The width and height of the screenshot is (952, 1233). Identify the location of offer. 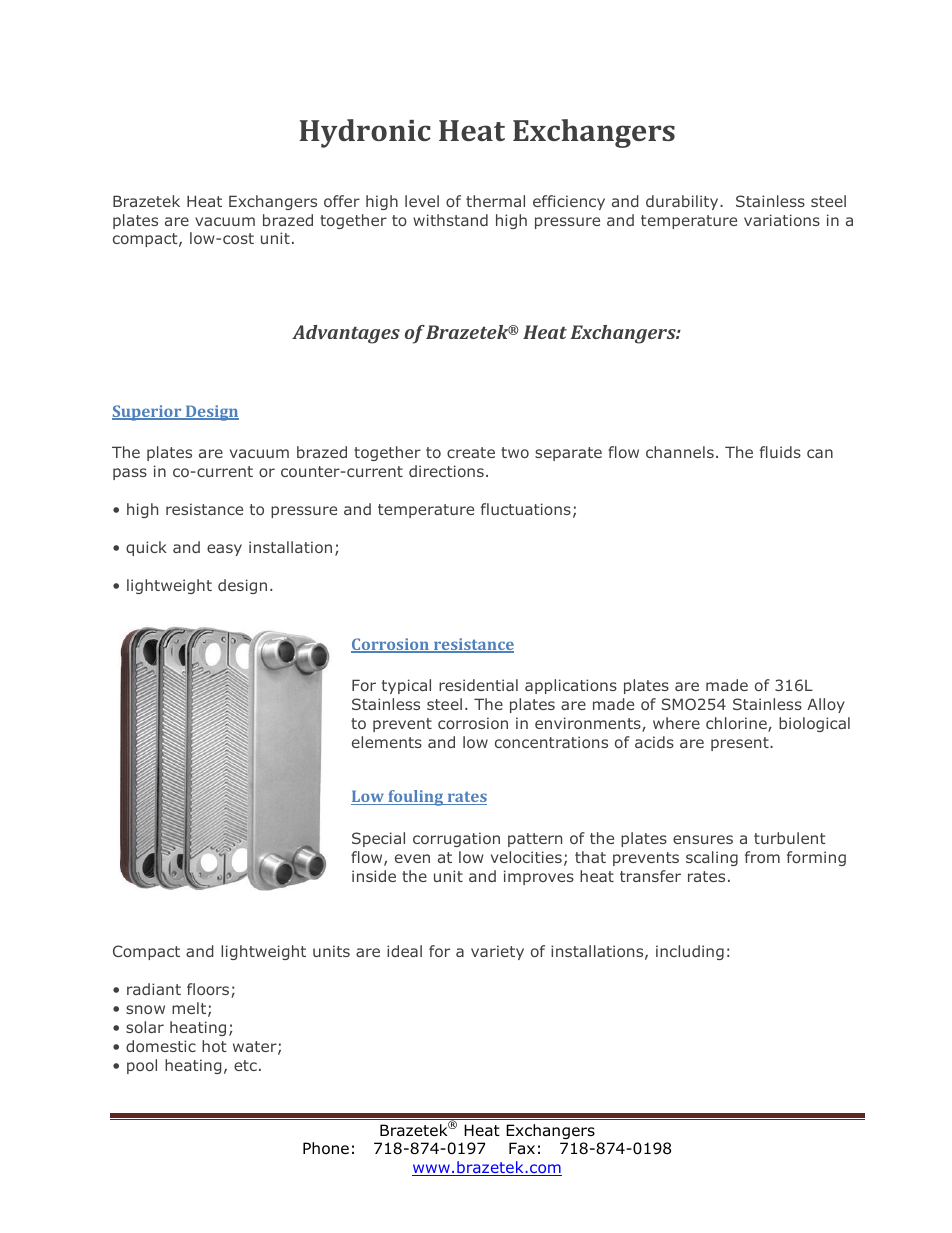
(342, 201).
